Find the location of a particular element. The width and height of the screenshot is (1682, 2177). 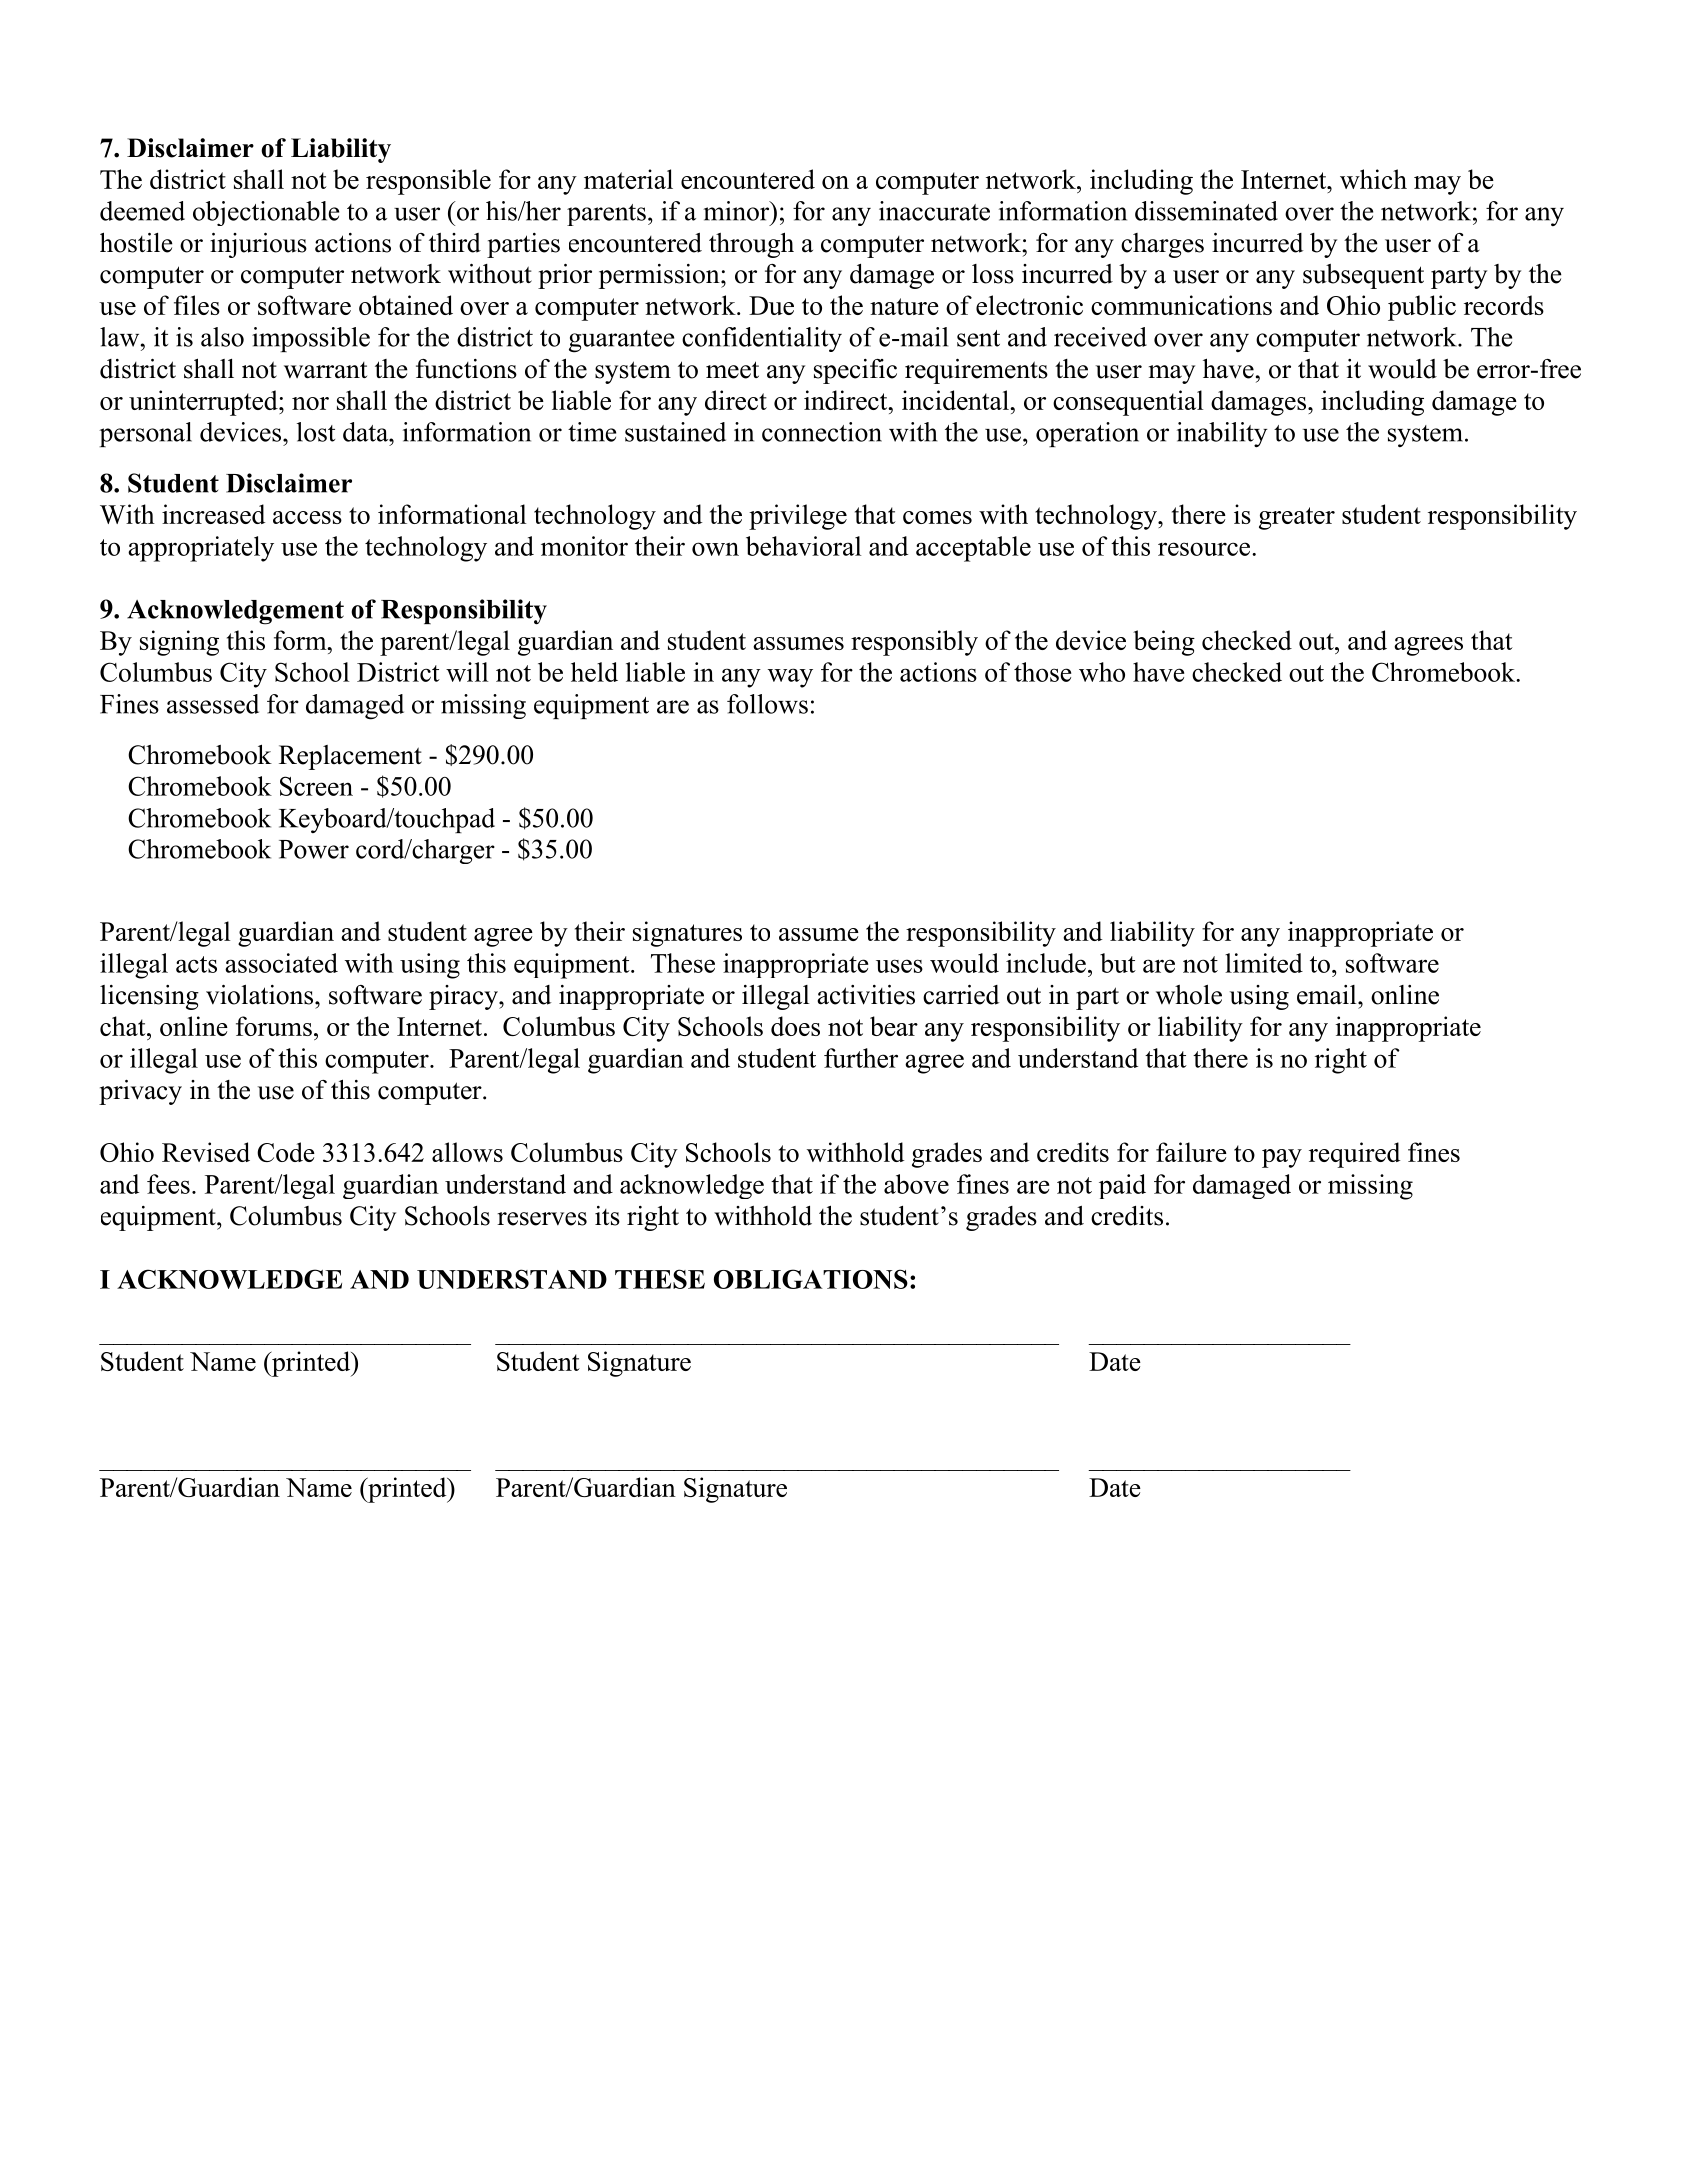

OBLIGATIONS is located at coordinates (811, 1279).
